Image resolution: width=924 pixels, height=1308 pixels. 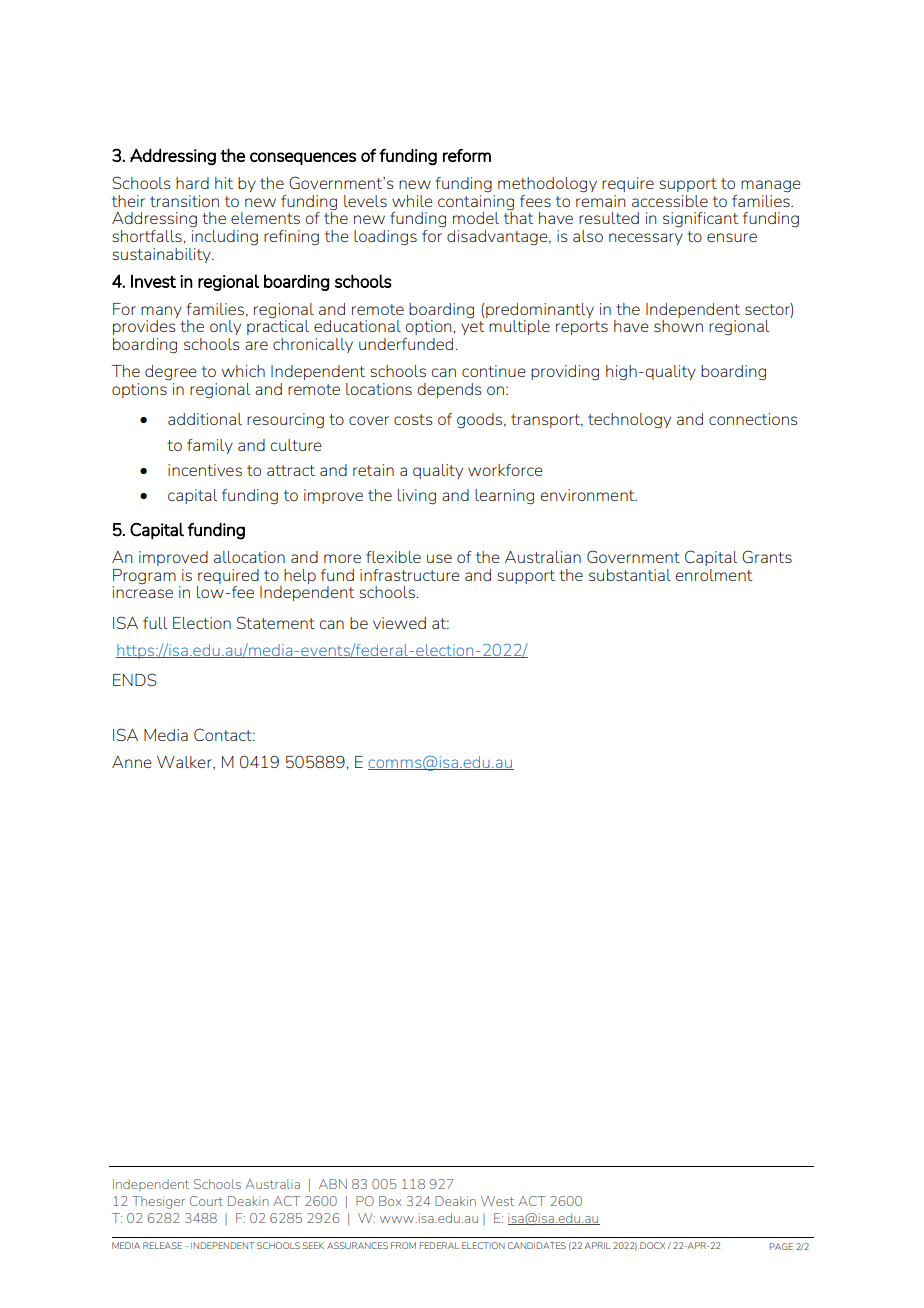 I want to click on accessible, so click(x=670, y=201).
